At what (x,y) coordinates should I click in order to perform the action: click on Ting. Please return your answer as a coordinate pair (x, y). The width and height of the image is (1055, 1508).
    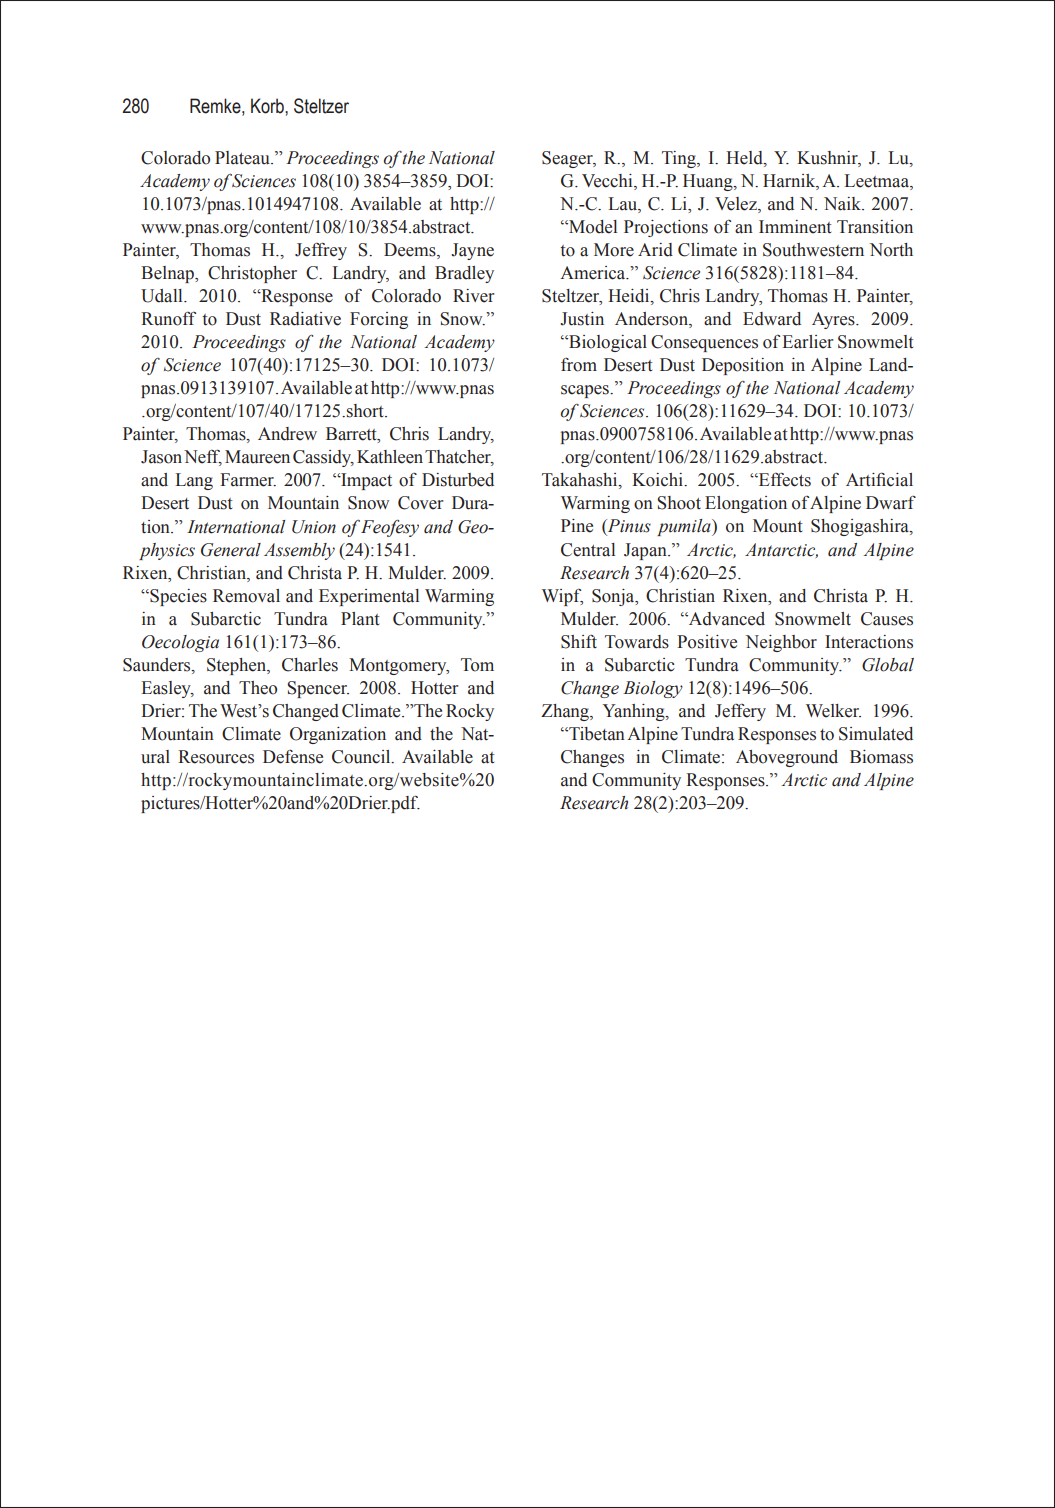
    Looking at the image, I should click on (680, 159).
